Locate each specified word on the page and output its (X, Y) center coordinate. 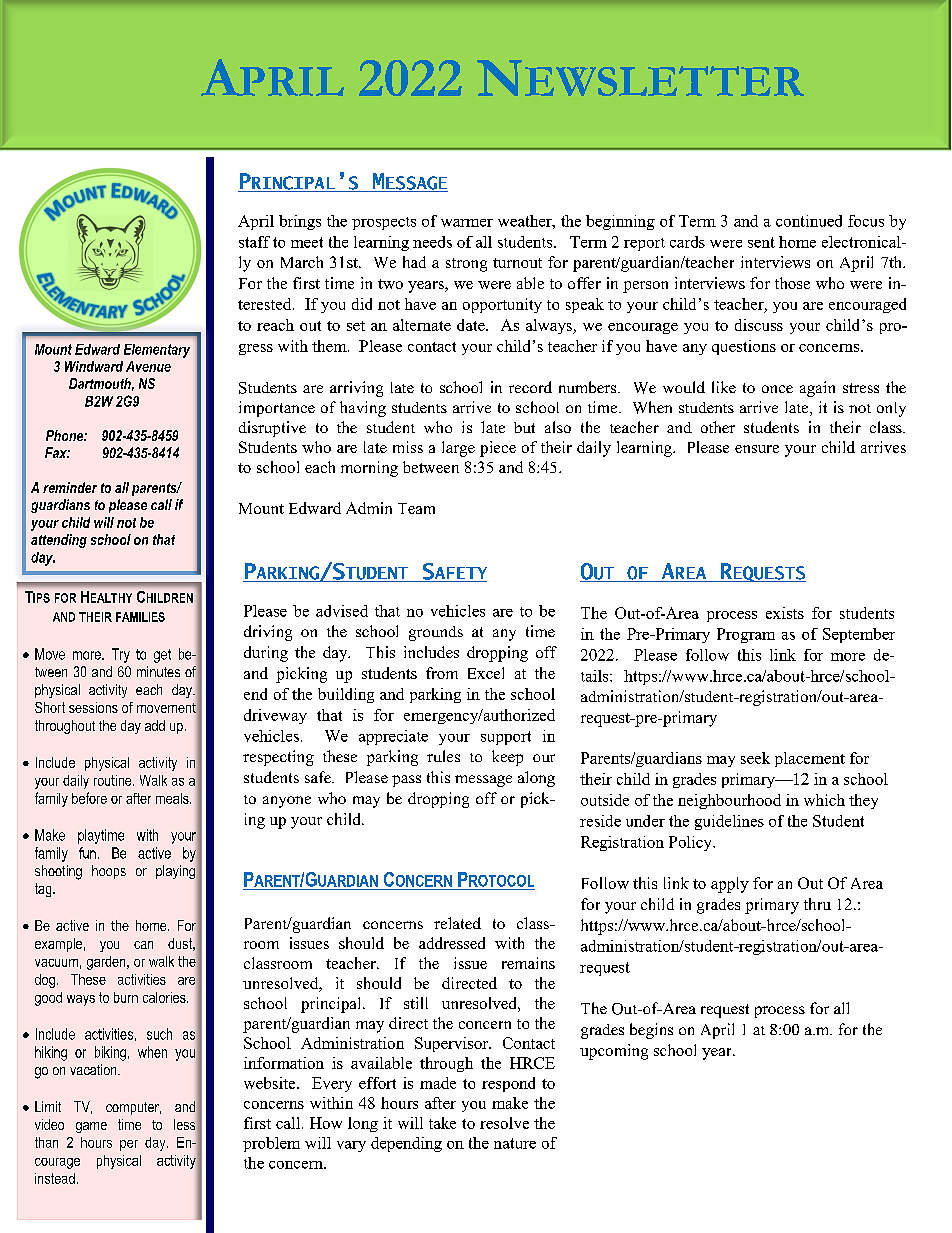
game (91, 1127)
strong (466, 265)
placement (810, 759)
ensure (757, 449)
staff (254, 242)
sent (761, 242)
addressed (452, 943)
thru (817, 904)
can (143, 945)
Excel (486, 673)
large (458, 449)
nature (515, 1143)
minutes (158, 671)
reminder (70, 487)
